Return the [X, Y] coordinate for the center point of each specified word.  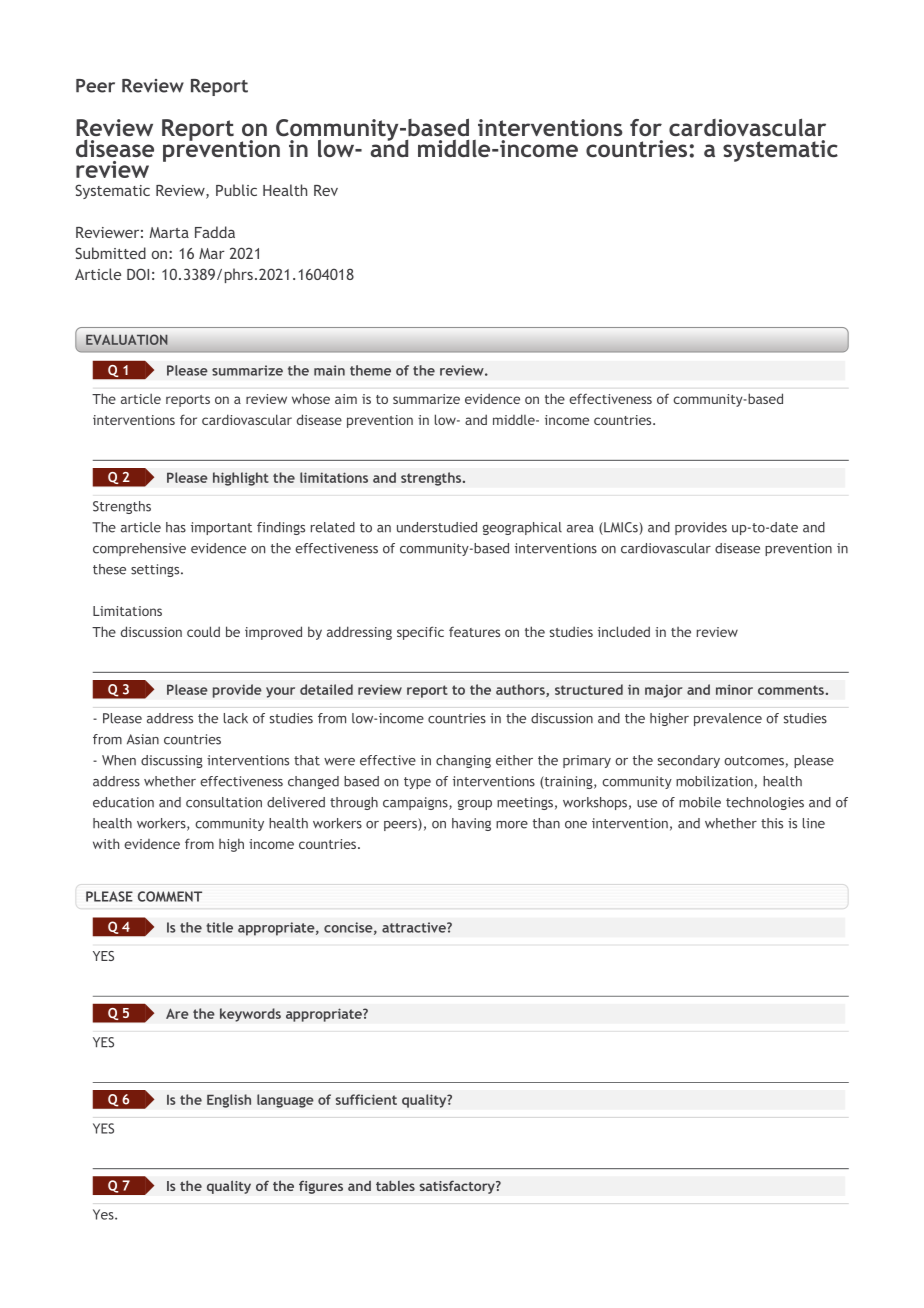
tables [395, 1185]
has [176, 527]
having [471, 824]
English [229, 1101]
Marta [169, 232]
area [580, 529]
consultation [224, 802]
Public [236, 190]
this [772, 823]
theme [370, 370]
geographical [522, 528]
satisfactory [458, 1187]
